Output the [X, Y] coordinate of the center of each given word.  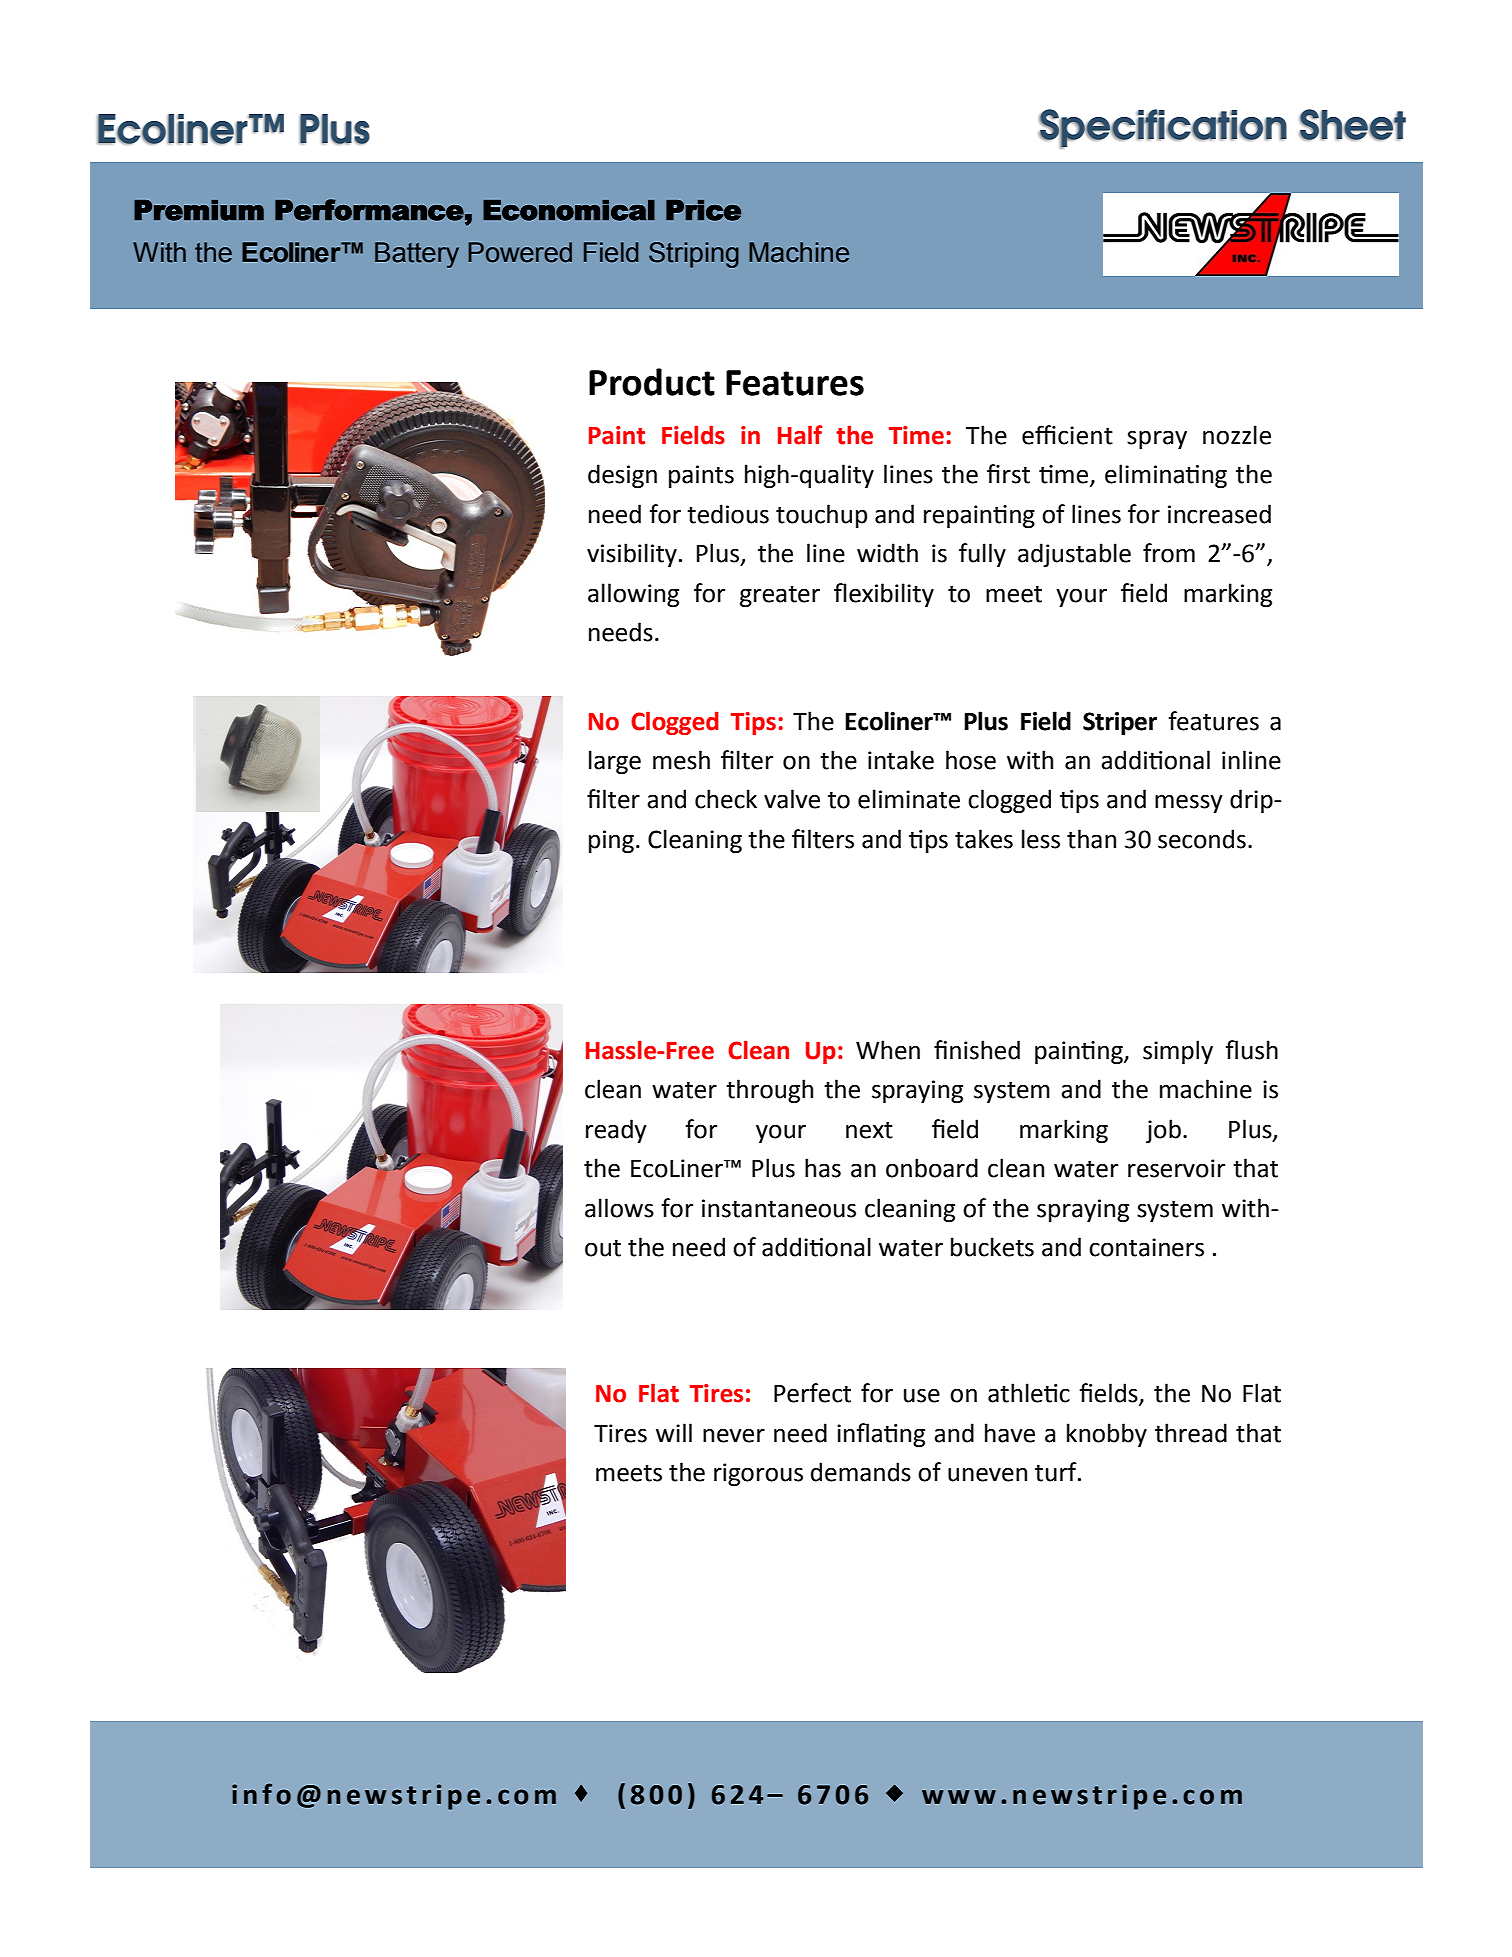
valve [792, 799]
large [615, 762]
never [734, 1435]
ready [616, 1131]
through [769, 1091]
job [1163, 1131]
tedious [728, 514]
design [622, 476]
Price [703, 210]
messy [1188, 803]
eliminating [1166, 476]
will [674, 1432]
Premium [199, 210]
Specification [1162, 129]
